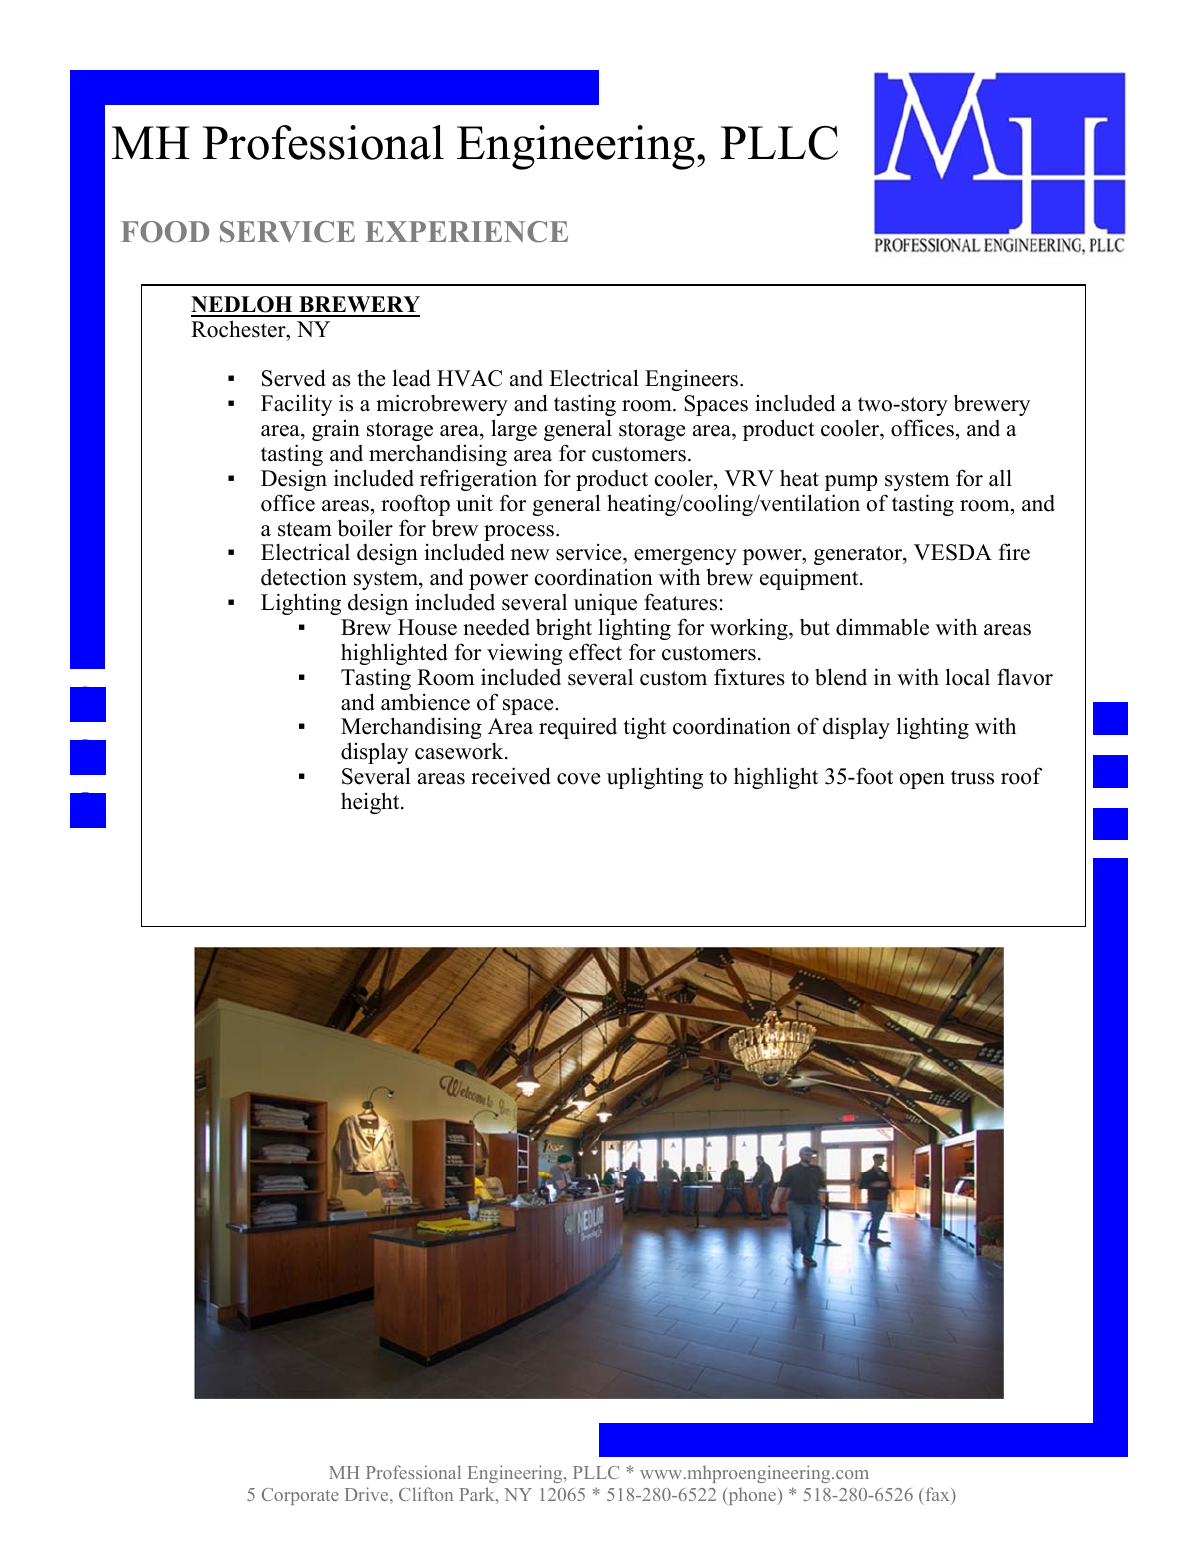  Describe the element at coordinates (466, 232) in the image. I see `EXPERIENCE` at that location.
